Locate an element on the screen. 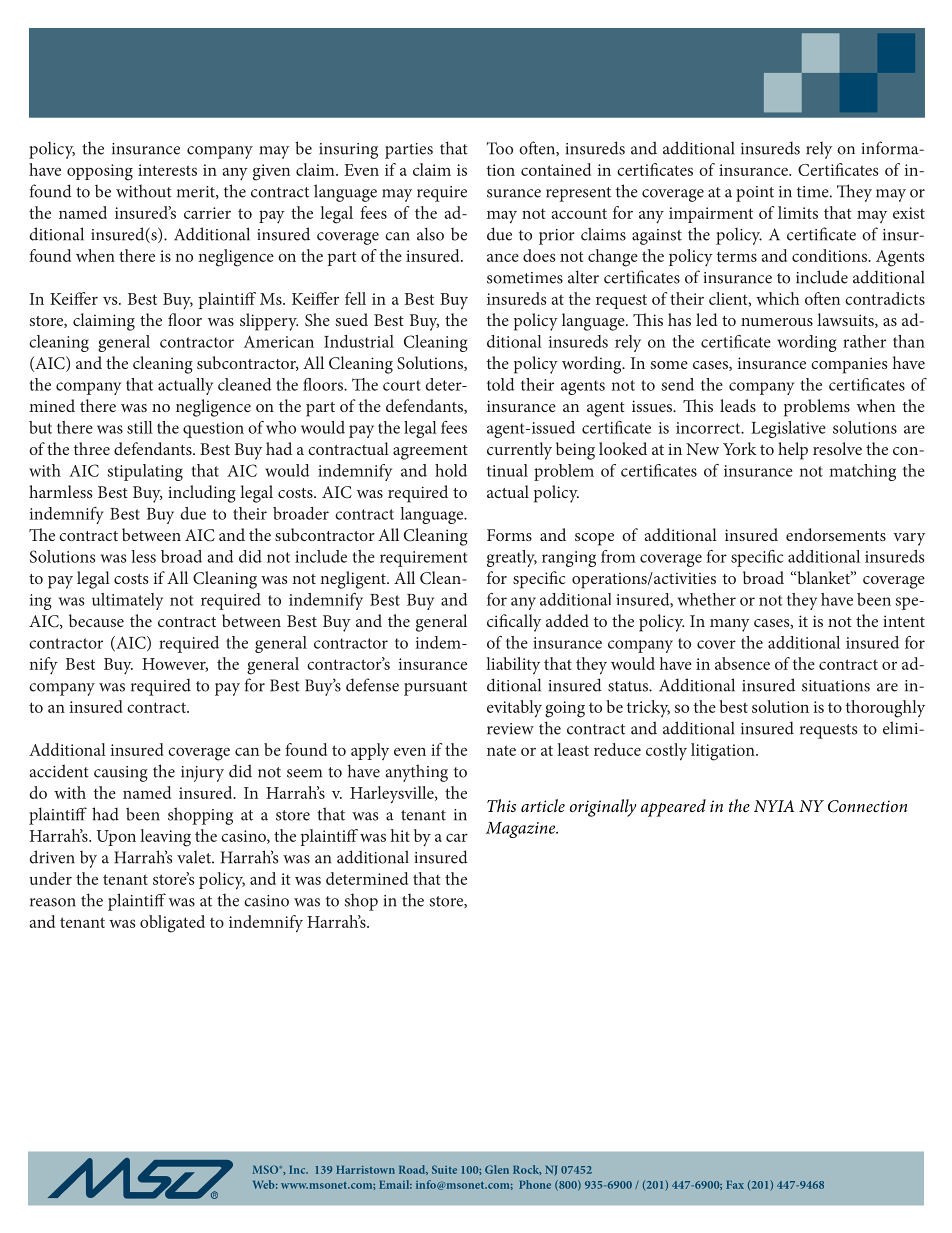  Suite is located at coordinates (444, 1169).
